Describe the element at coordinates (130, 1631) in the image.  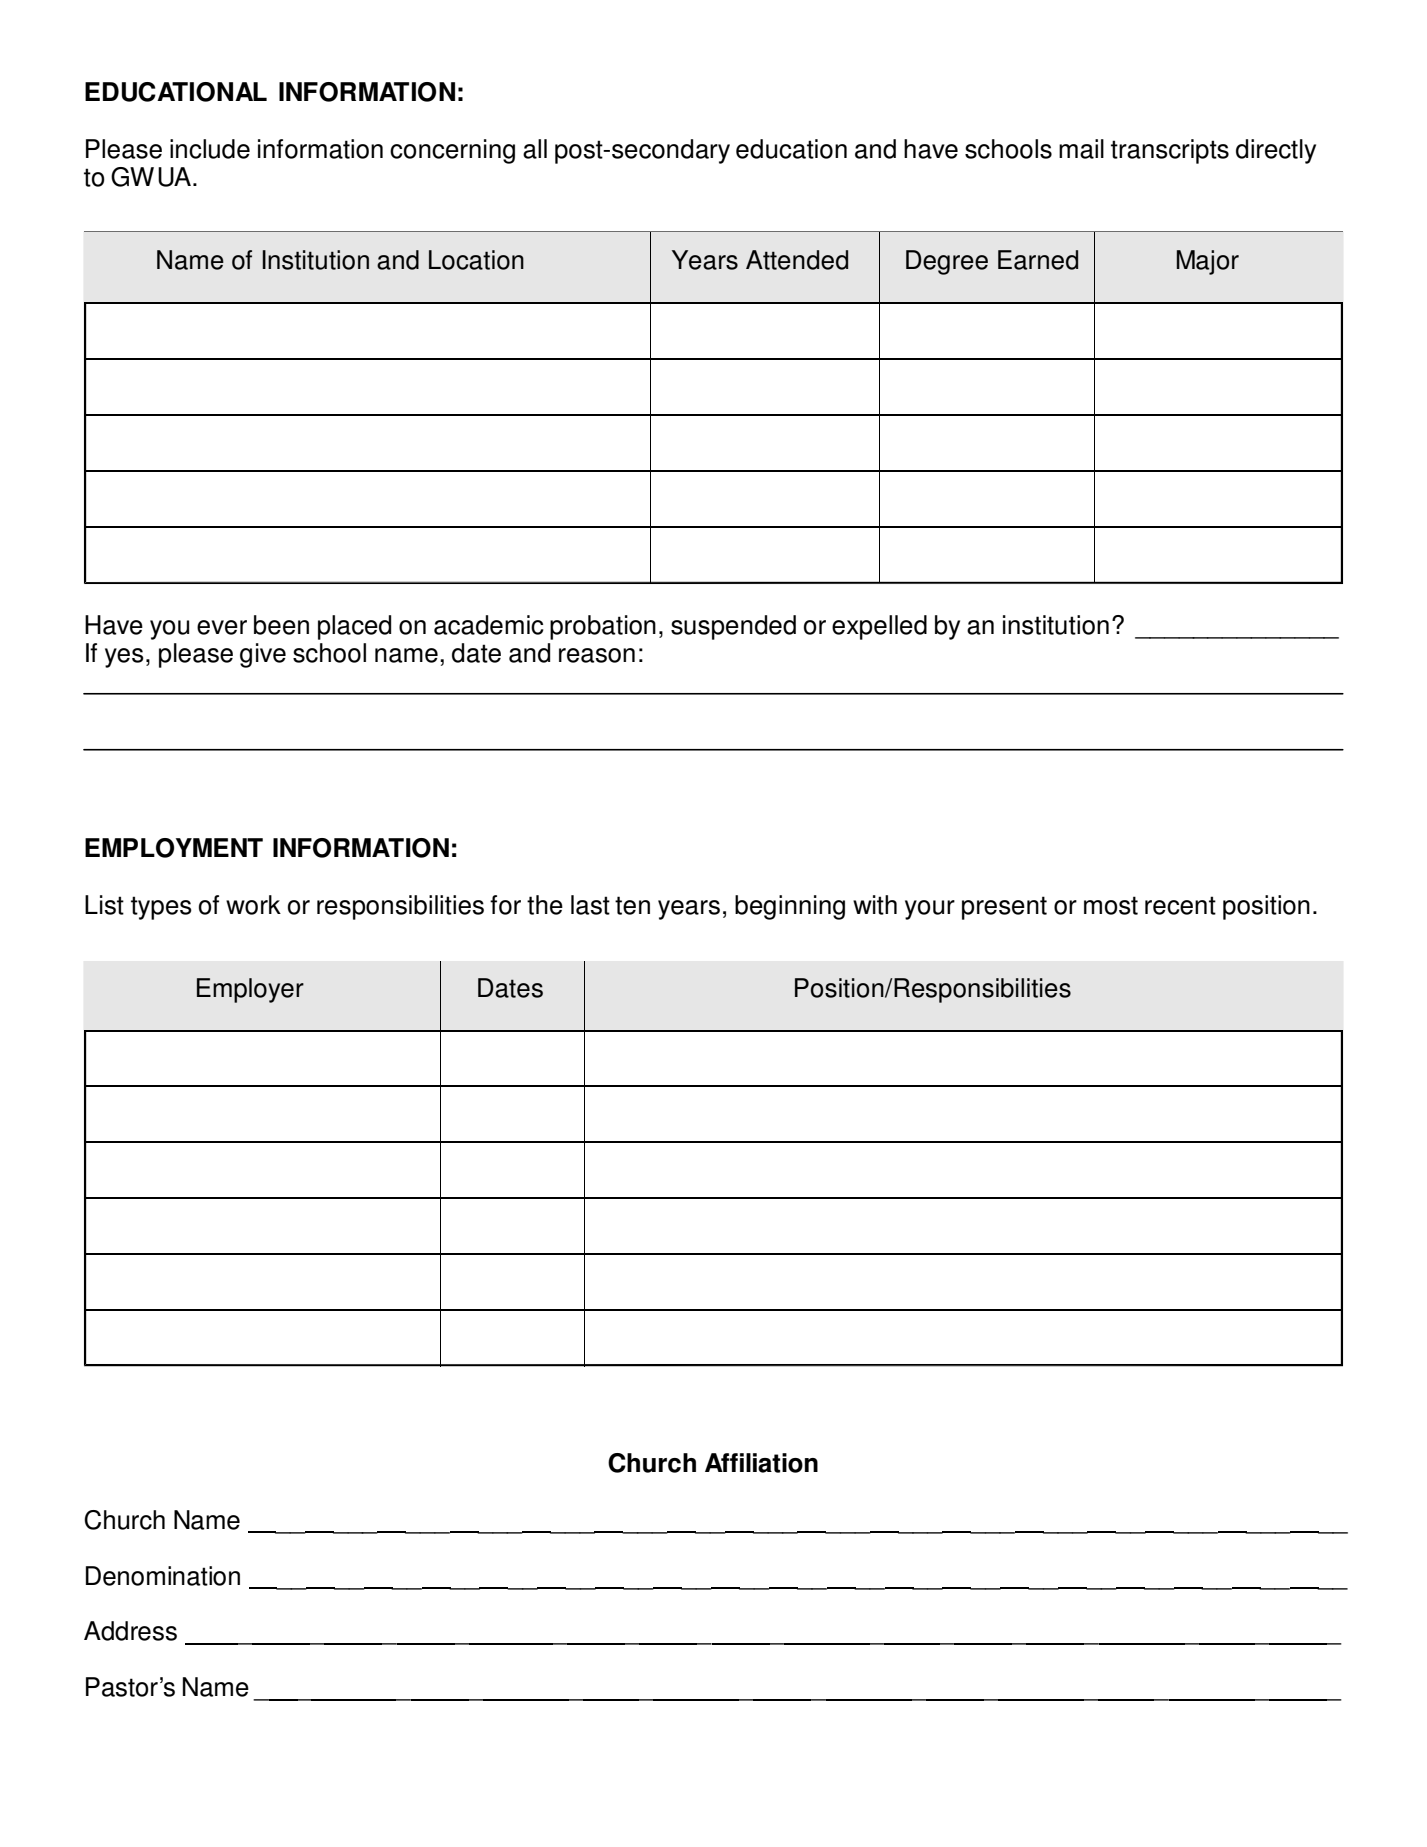
I see `Address` at that location.
